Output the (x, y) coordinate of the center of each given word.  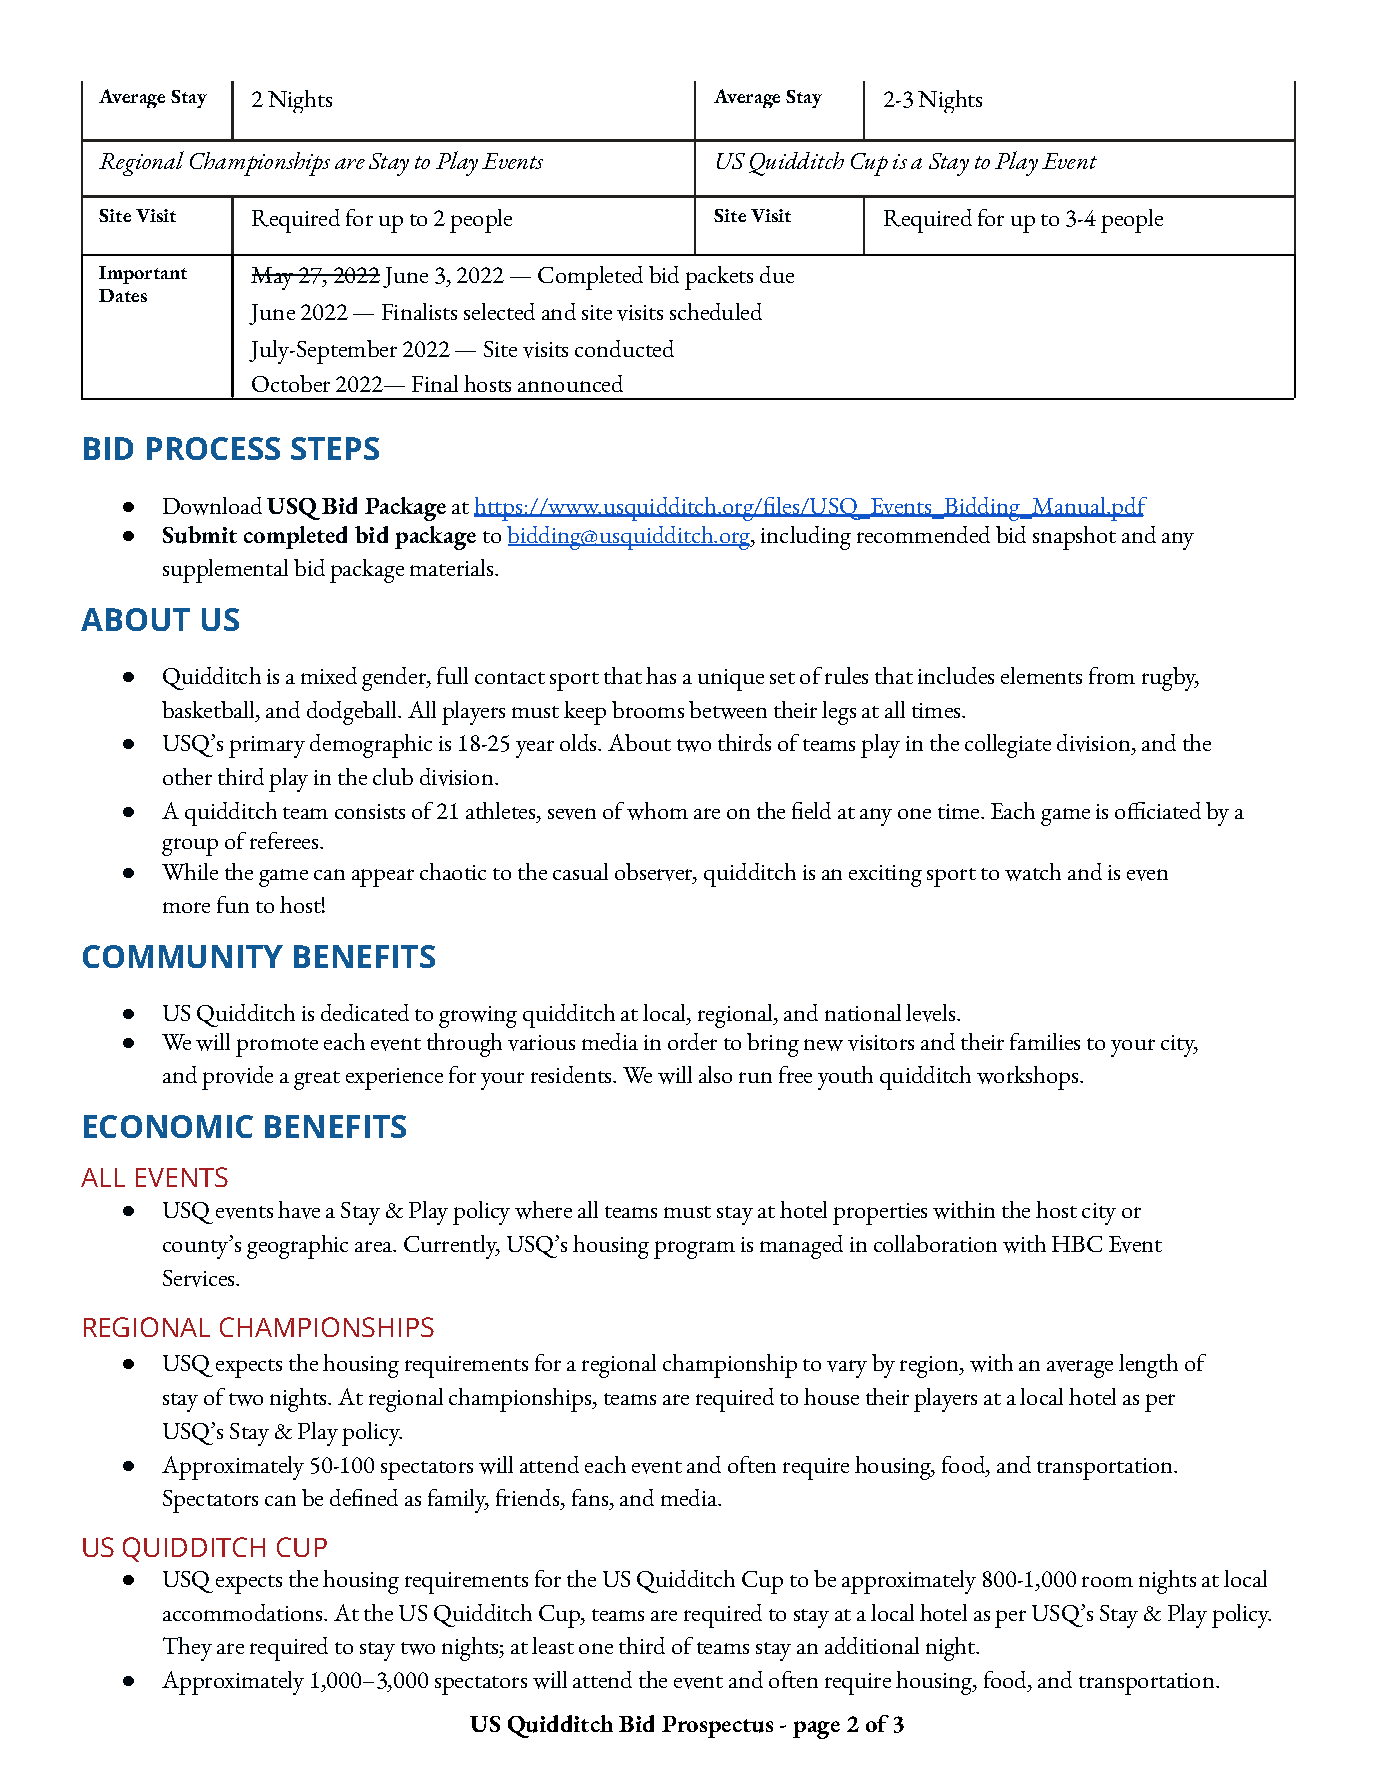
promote (277, 1047)
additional (872, 1645)
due (777, 274)
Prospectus (717, 1727)
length (1148, 1366)
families (1045, 1041)
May (273, 278)
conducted (624, 348)
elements (1041, 675)
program (694, 1250)
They (187, 1649)
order (692, 1041)
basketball (209, 709)
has (661, 675)
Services (200, 1278)
